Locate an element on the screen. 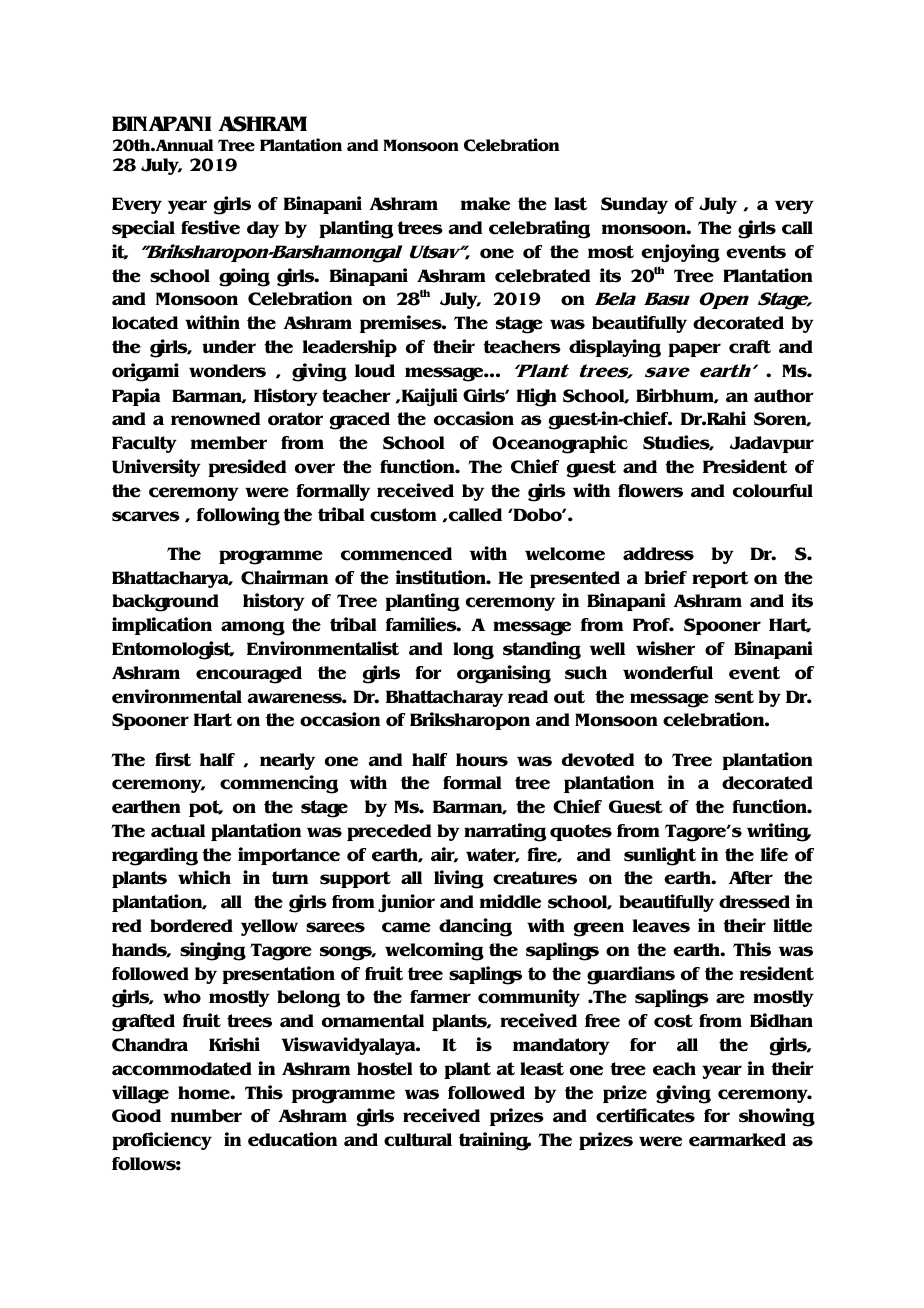  narrating is located at coordinates (505, 832).
